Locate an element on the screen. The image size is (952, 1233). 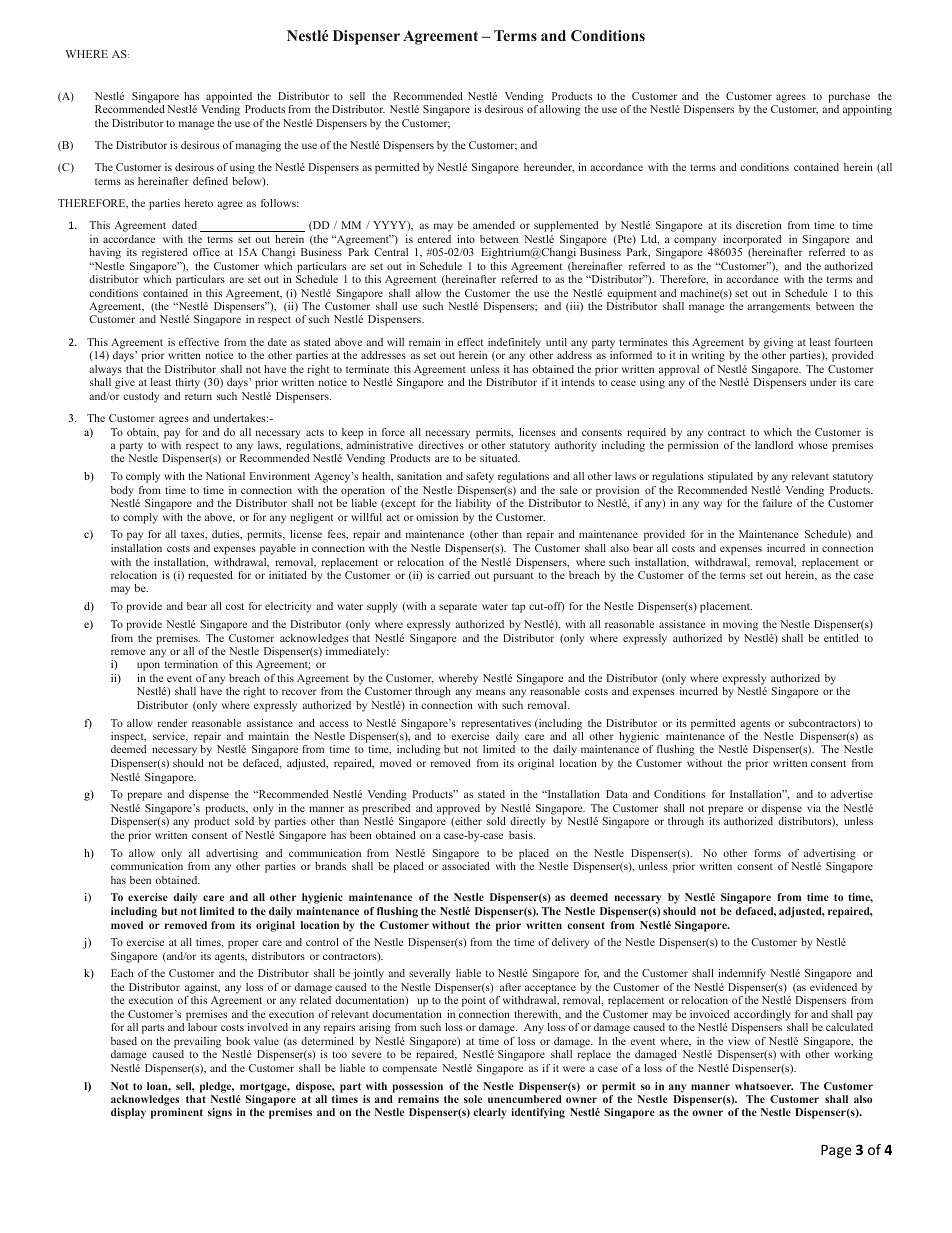
amended is located at coordinates (494, 225).
